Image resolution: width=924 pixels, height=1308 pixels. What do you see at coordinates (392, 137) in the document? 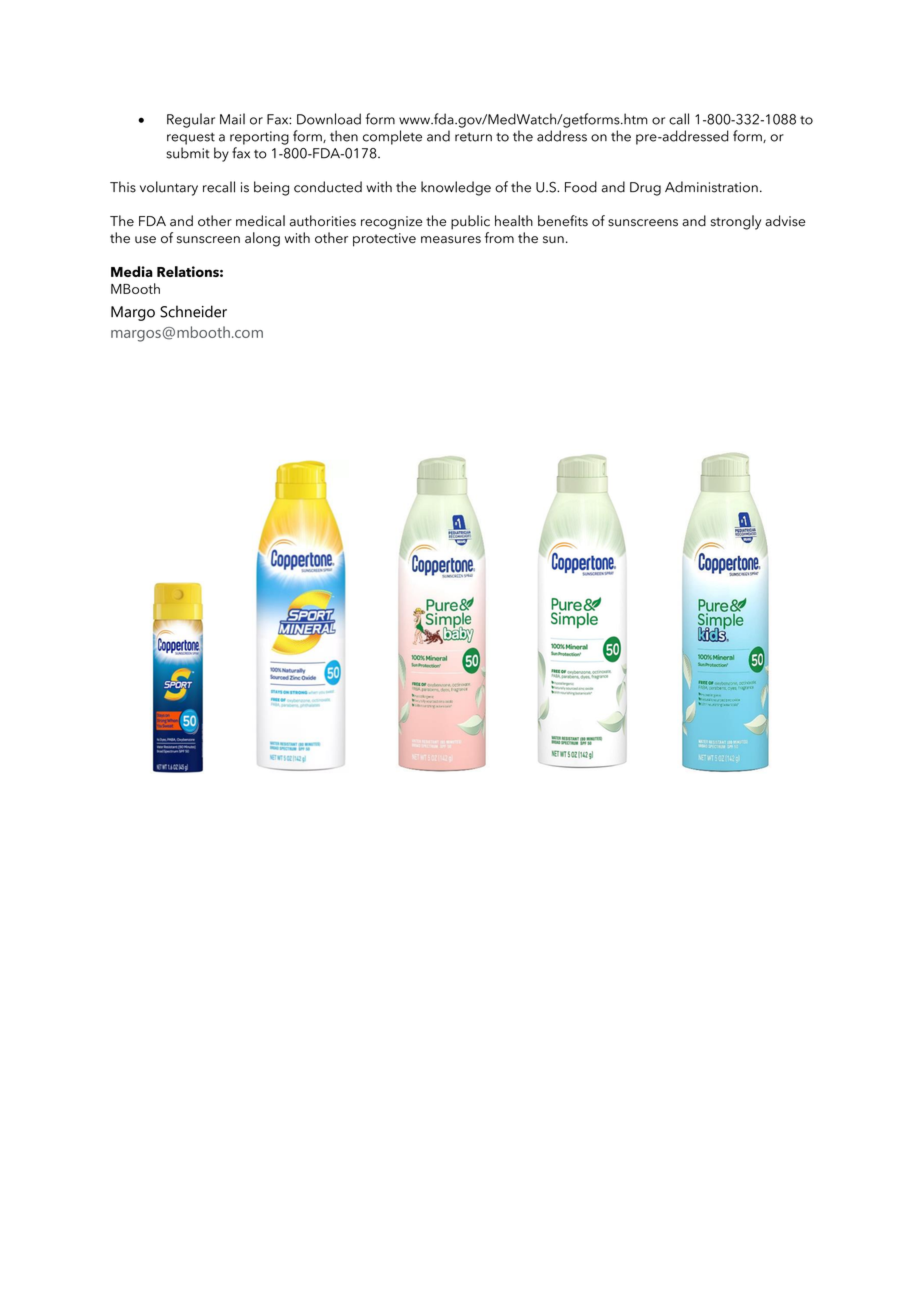
I see `complete` at bounding box center [392, 137].
